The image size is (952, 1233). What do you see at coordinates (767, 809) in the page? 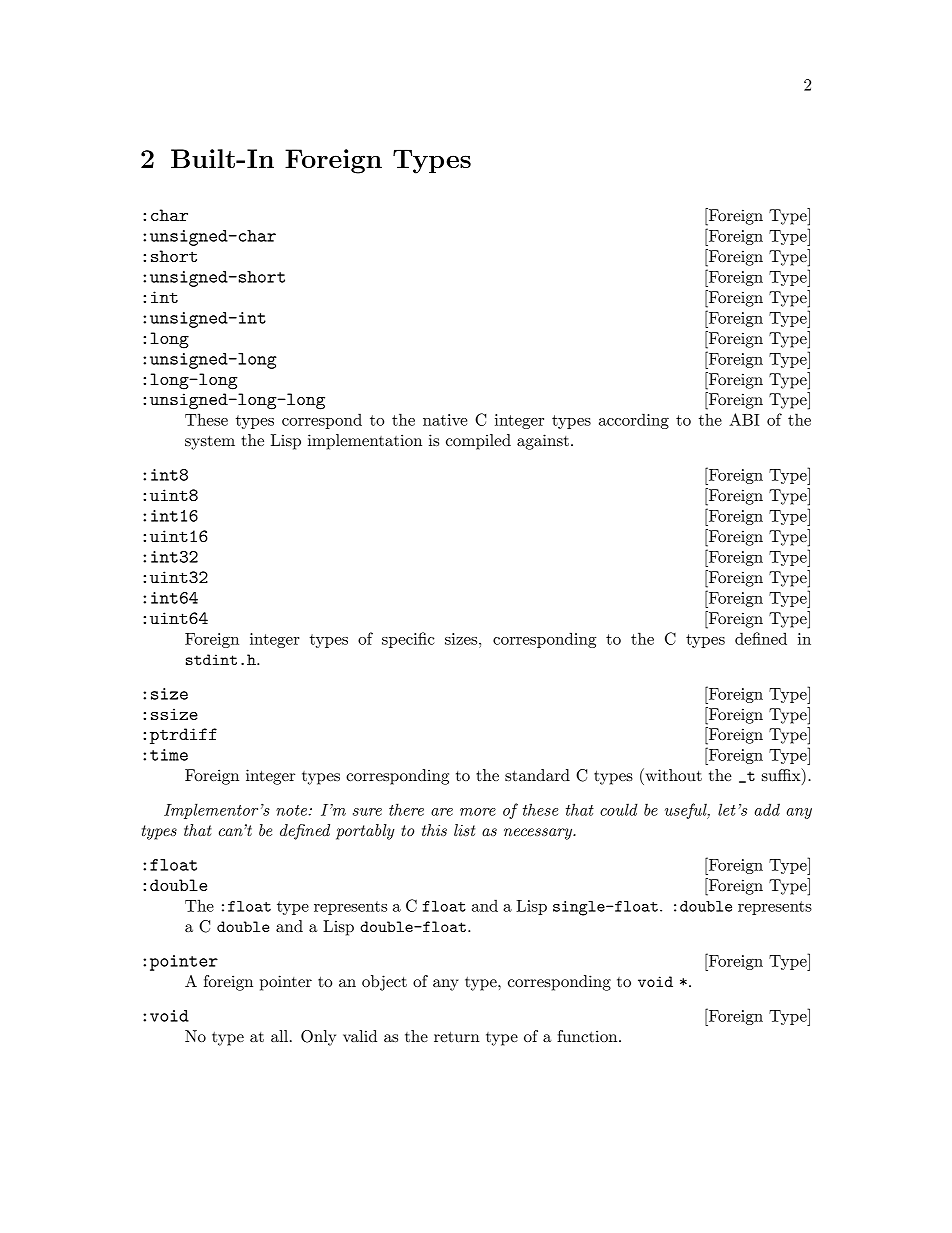
I see `add` at bounding box center [767, 809].
